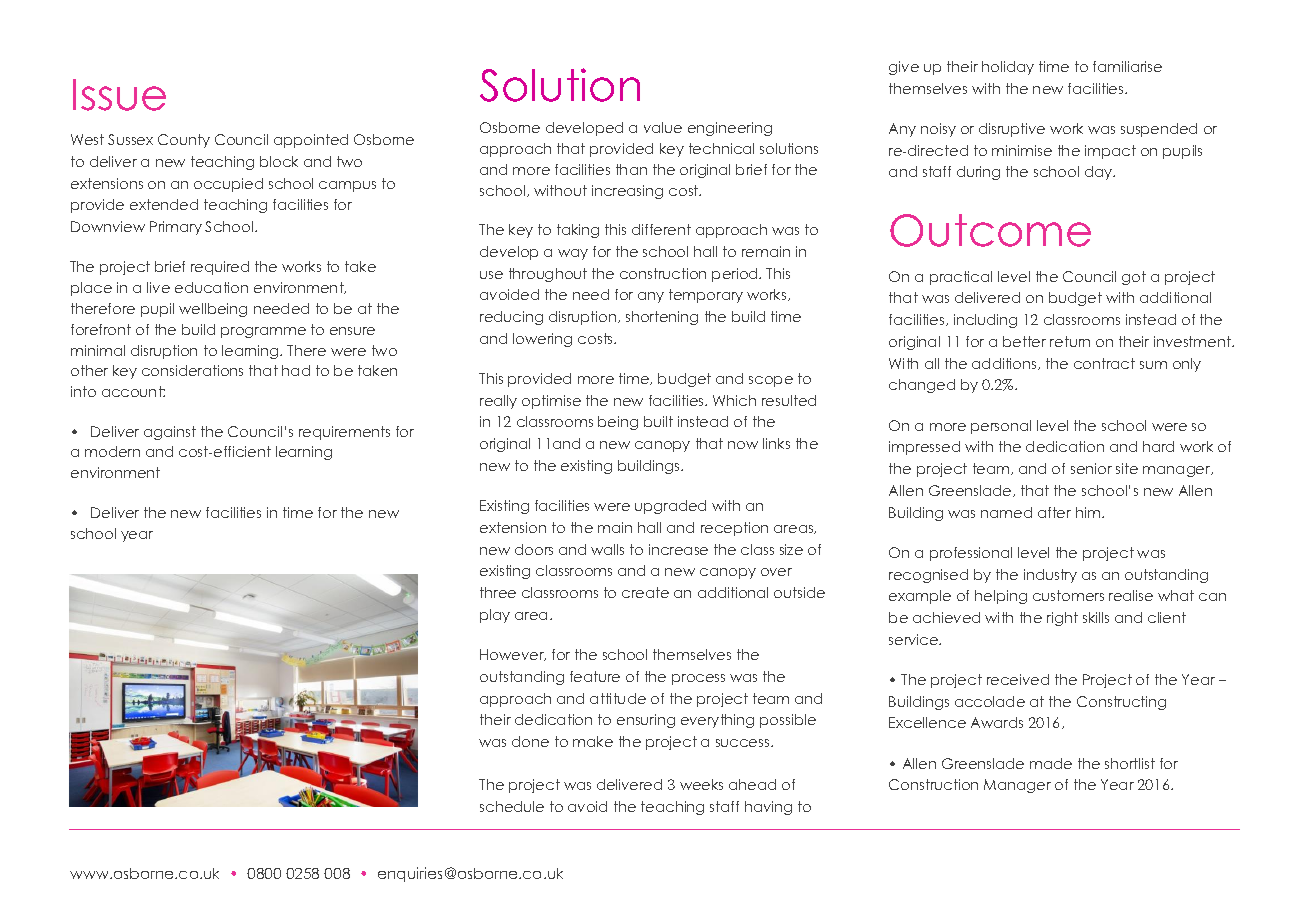 This screenshot has height=924, width=1307. I want to click on built, so click(658, 421).
